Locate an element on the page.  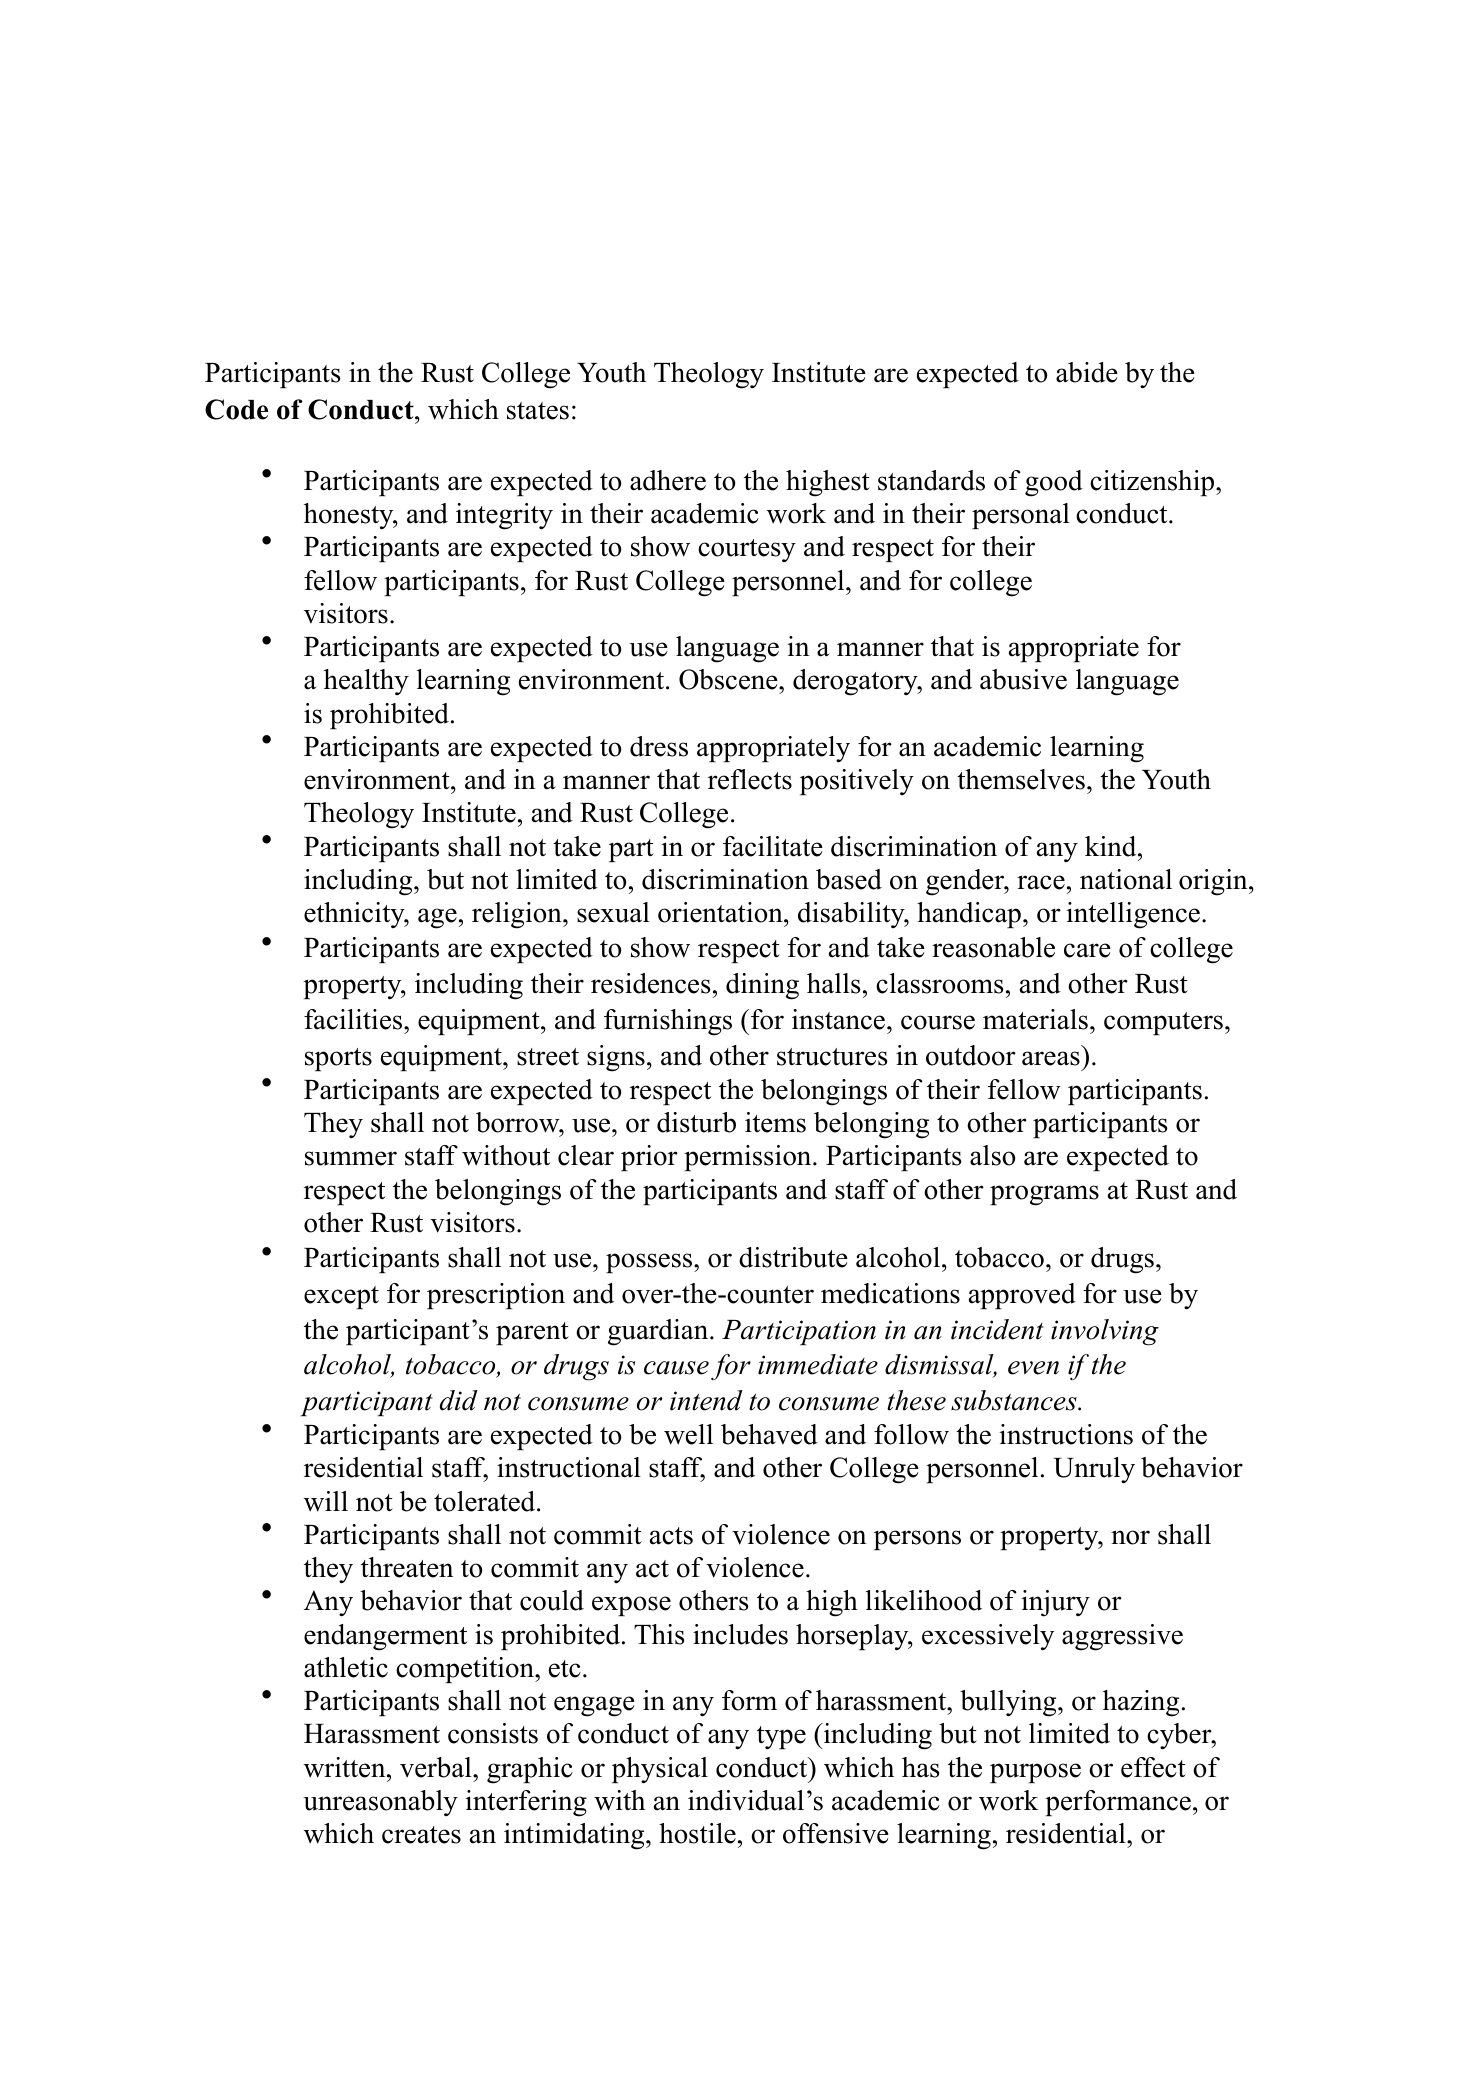
unreasonably is located at coordinates (380, 1803).
